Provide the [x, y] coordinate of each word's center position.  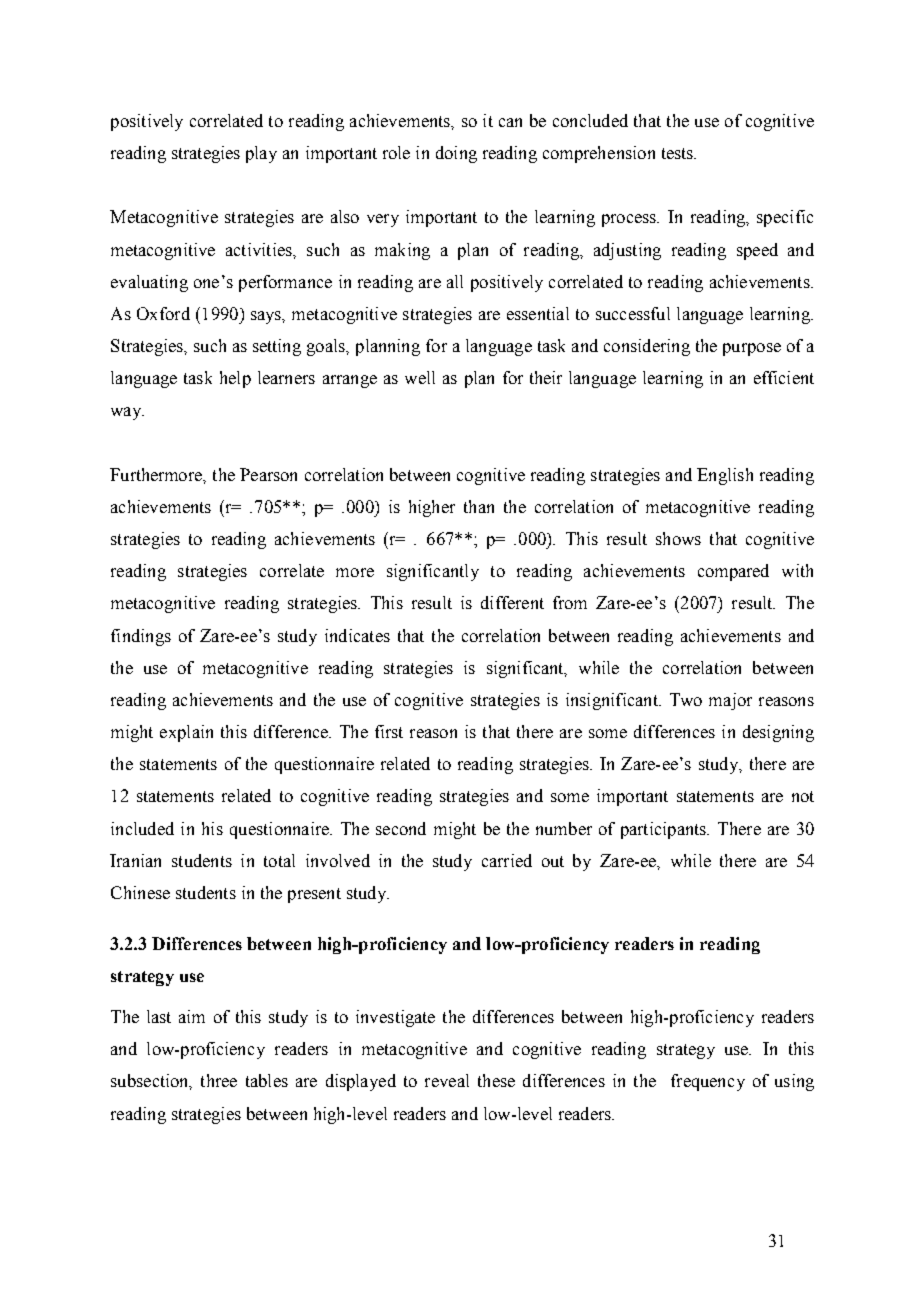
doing [456, 154]
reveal [447, 1080]
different [512, 602]
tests [679, 153]
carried [507, 860]
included [142, 828]
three [219, 1080]
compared [733, 572]
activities [260, 249]
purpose [752, 349]
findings [141, 637]
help [235, 379]
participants [664, 830]
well [420, 377]
